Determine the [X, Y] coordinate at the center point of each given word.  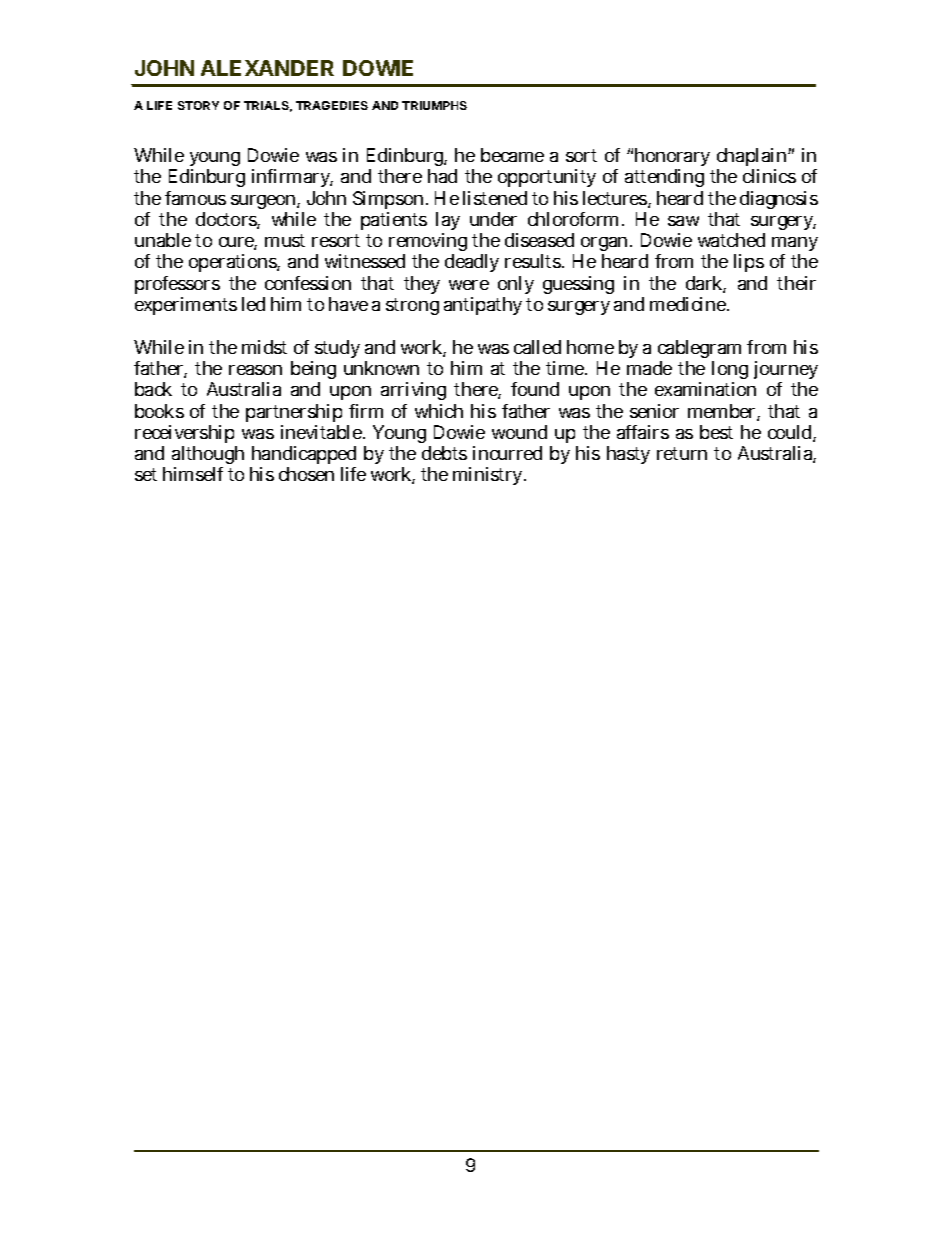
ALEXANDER [267, 68]
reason [255, 370]
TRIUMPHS [434, 105]
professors [177, 285]
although [208, 457]
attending [664, 178]
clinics [769, 176]
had [442, 176]
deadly [472, 263]
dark [706, 284]
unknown [381, 368]
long [730, 372]
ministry [489, 476]
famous [195, 198]
